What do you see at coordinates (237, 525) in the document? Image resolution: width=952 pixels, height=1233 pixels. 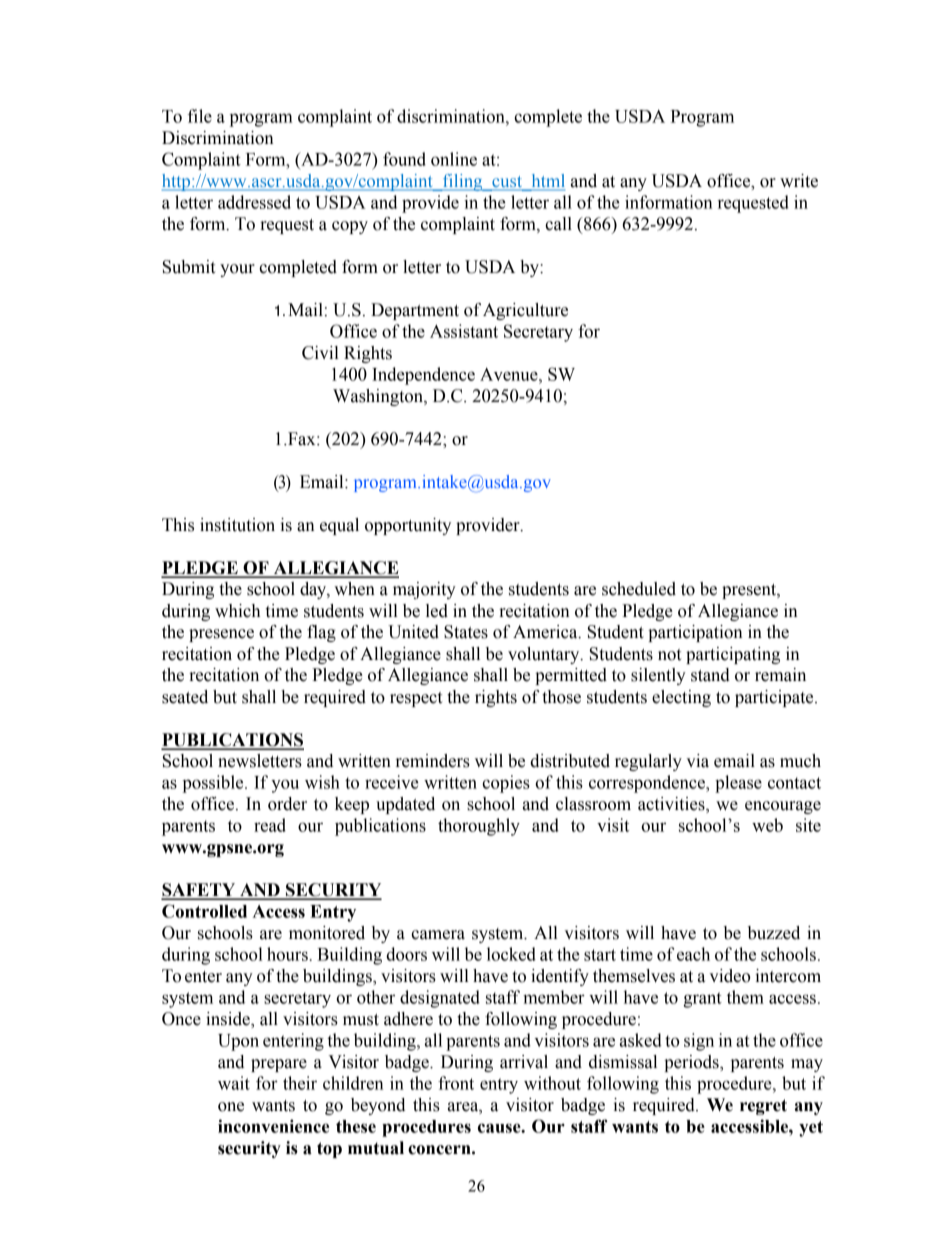 I see `institution` at bounding box center [237, 525].
